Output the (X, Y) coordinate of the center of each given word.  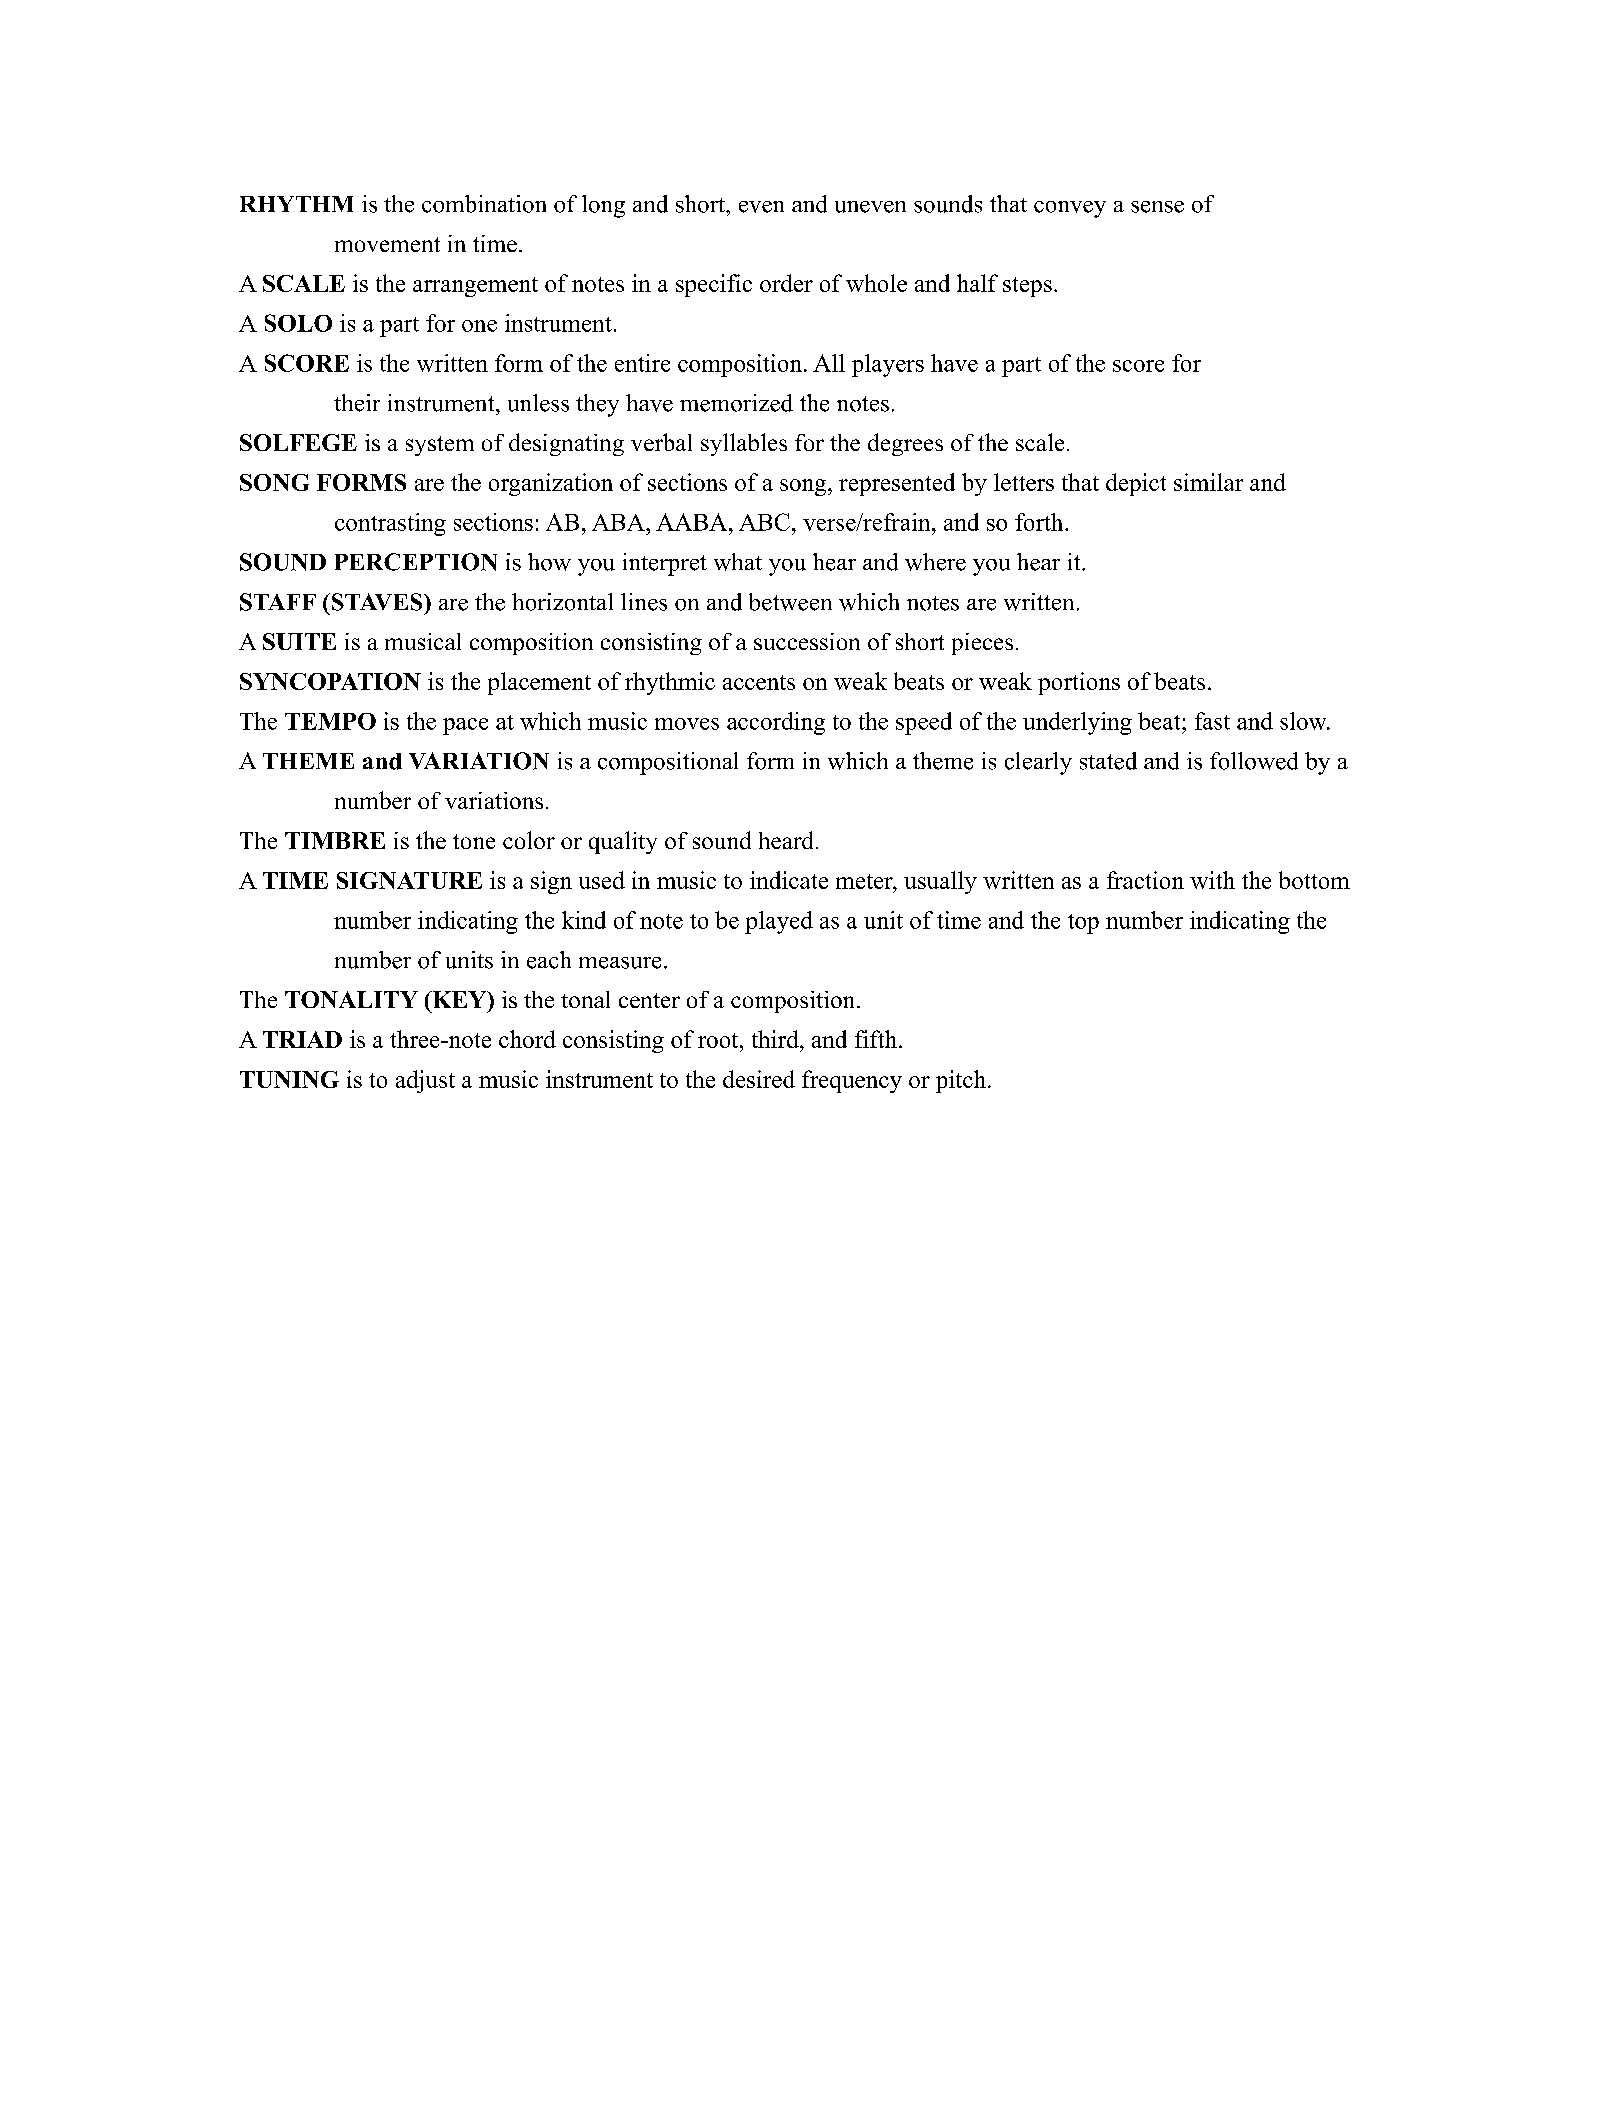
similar (1208, 482)
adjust (425, 1081)
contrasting (390, 524)
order (786, 283)
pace (465, 726)
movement (387, 244)
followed (1254, 761)
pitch (961, 1081)
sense (1157, 207)
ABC (764, 522)
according (776, 723)
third (776, 1039)
